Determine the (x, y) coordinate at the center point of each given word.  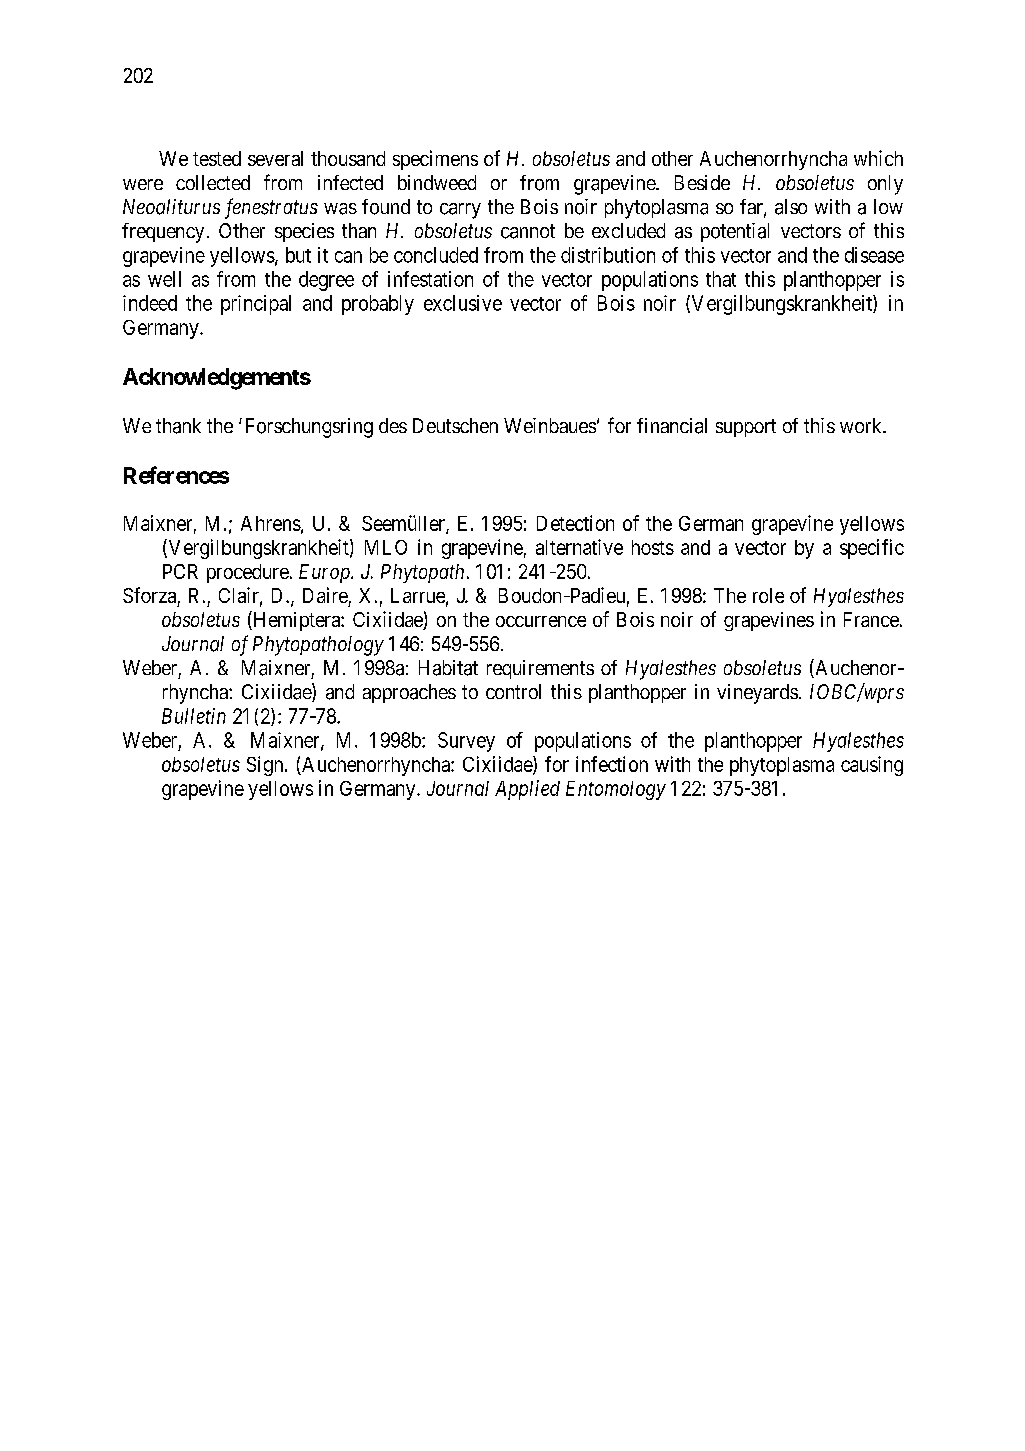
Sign (266, 766)
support (746, 428)
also (791, 207)
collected (213, 182)
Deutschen (455, 425)
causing (872, 766)
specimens (435, 160)
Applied (527, 790)
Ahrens (271, 523)
